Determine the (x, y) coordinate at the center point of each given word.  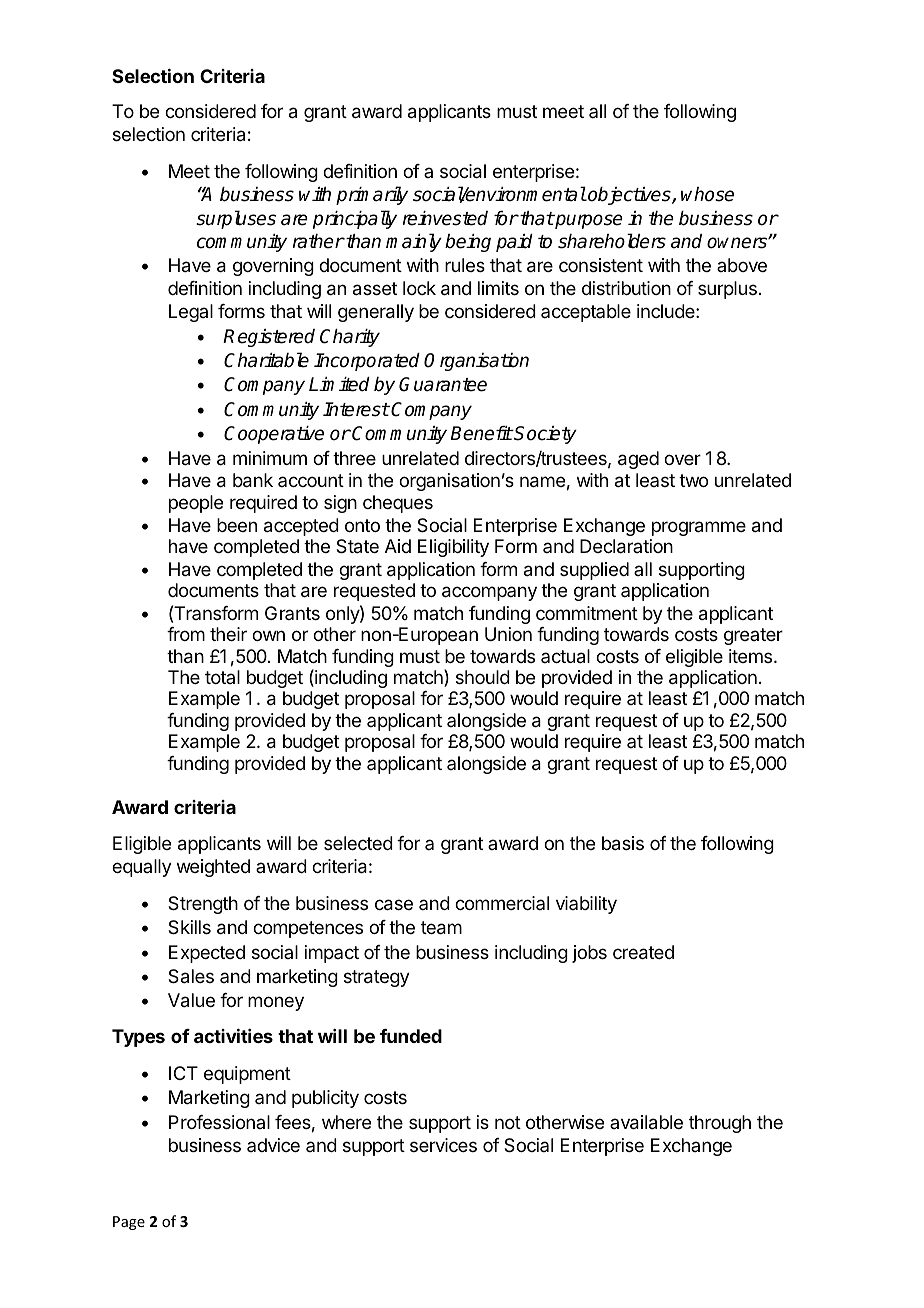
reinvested (445, 218)
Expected (207, 954)
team (441, 928)
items (752, 656)
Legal (191, 313)
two (693, 480)
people (196, 504)
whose (707, 194)
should (483, 677)
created (643, 952)
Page (129, 1223)
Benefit (482, 433)
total (222, 677)
